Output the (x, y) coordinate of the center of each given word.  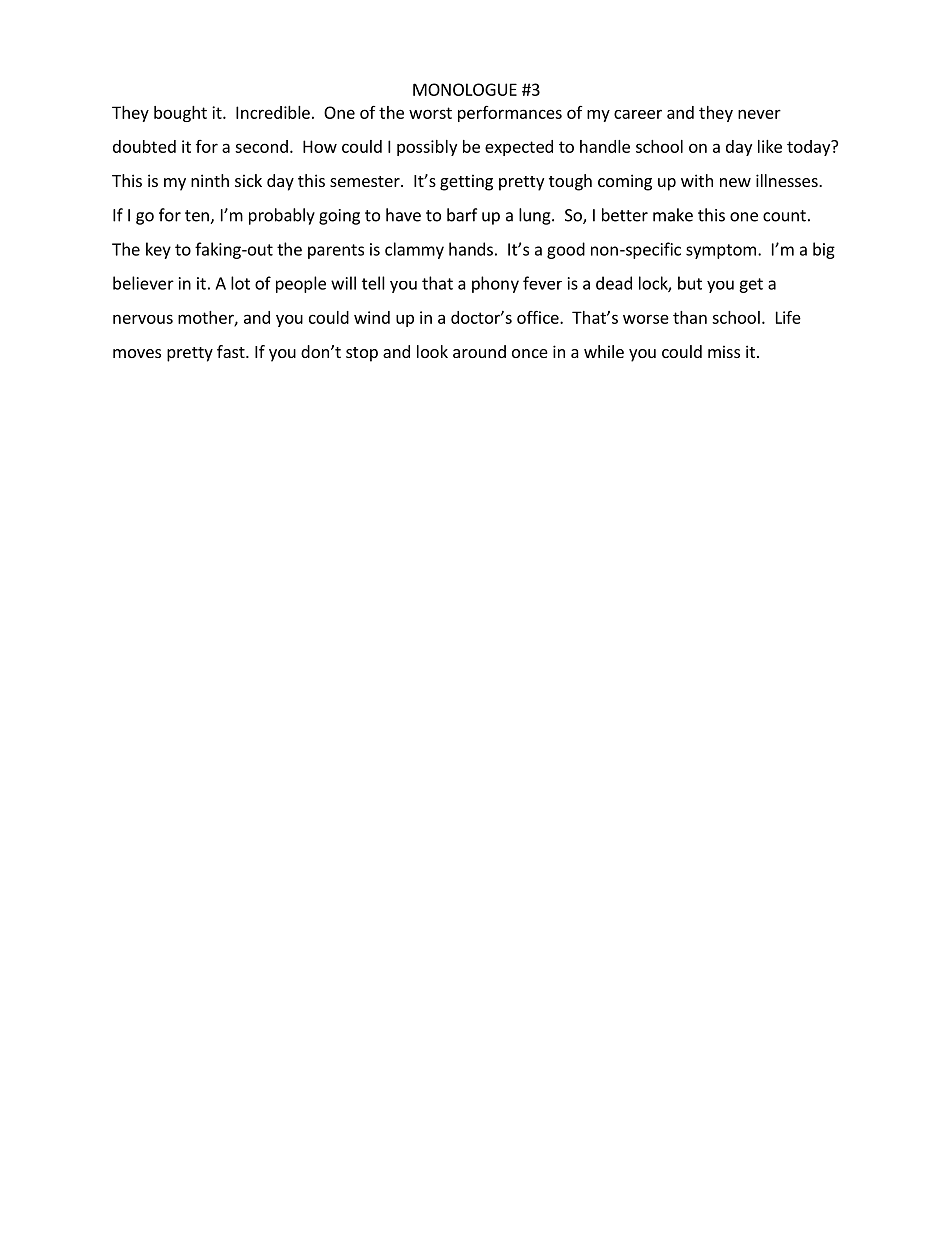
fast (232, 351)
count (784, 216)
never (759, 114)
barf (462, 215)
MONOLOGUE (465, 89)
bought (180, 114)
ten (198, 217)
